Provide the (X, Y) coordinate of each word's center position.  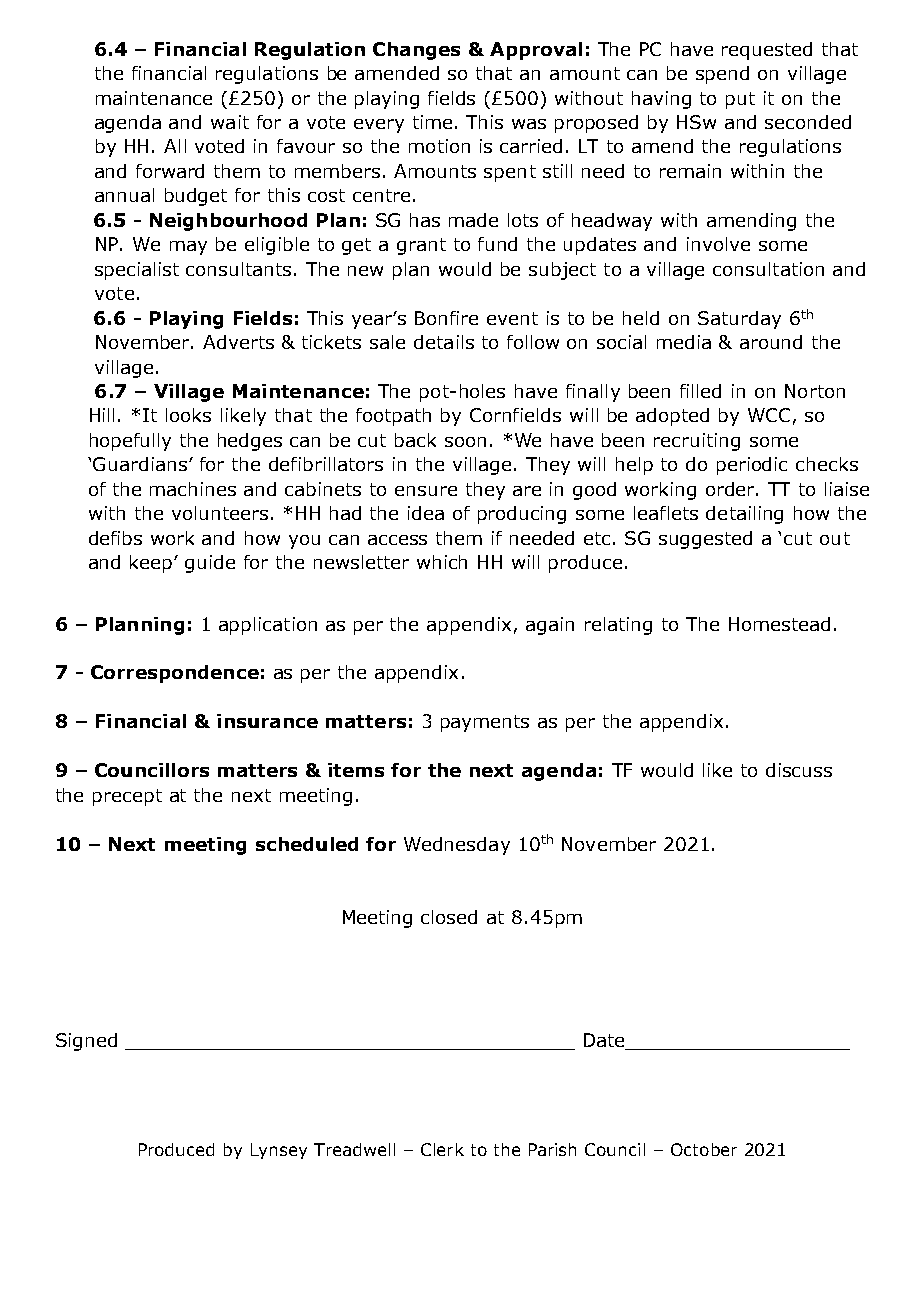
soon (465, 442)
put (740, 100)
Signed (86, 1042)
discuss (799, 770)
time (432, 122)
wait (230, 122)
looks (188, 415)
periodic (752, 466)
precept (127, 797)
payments (485, 723)
